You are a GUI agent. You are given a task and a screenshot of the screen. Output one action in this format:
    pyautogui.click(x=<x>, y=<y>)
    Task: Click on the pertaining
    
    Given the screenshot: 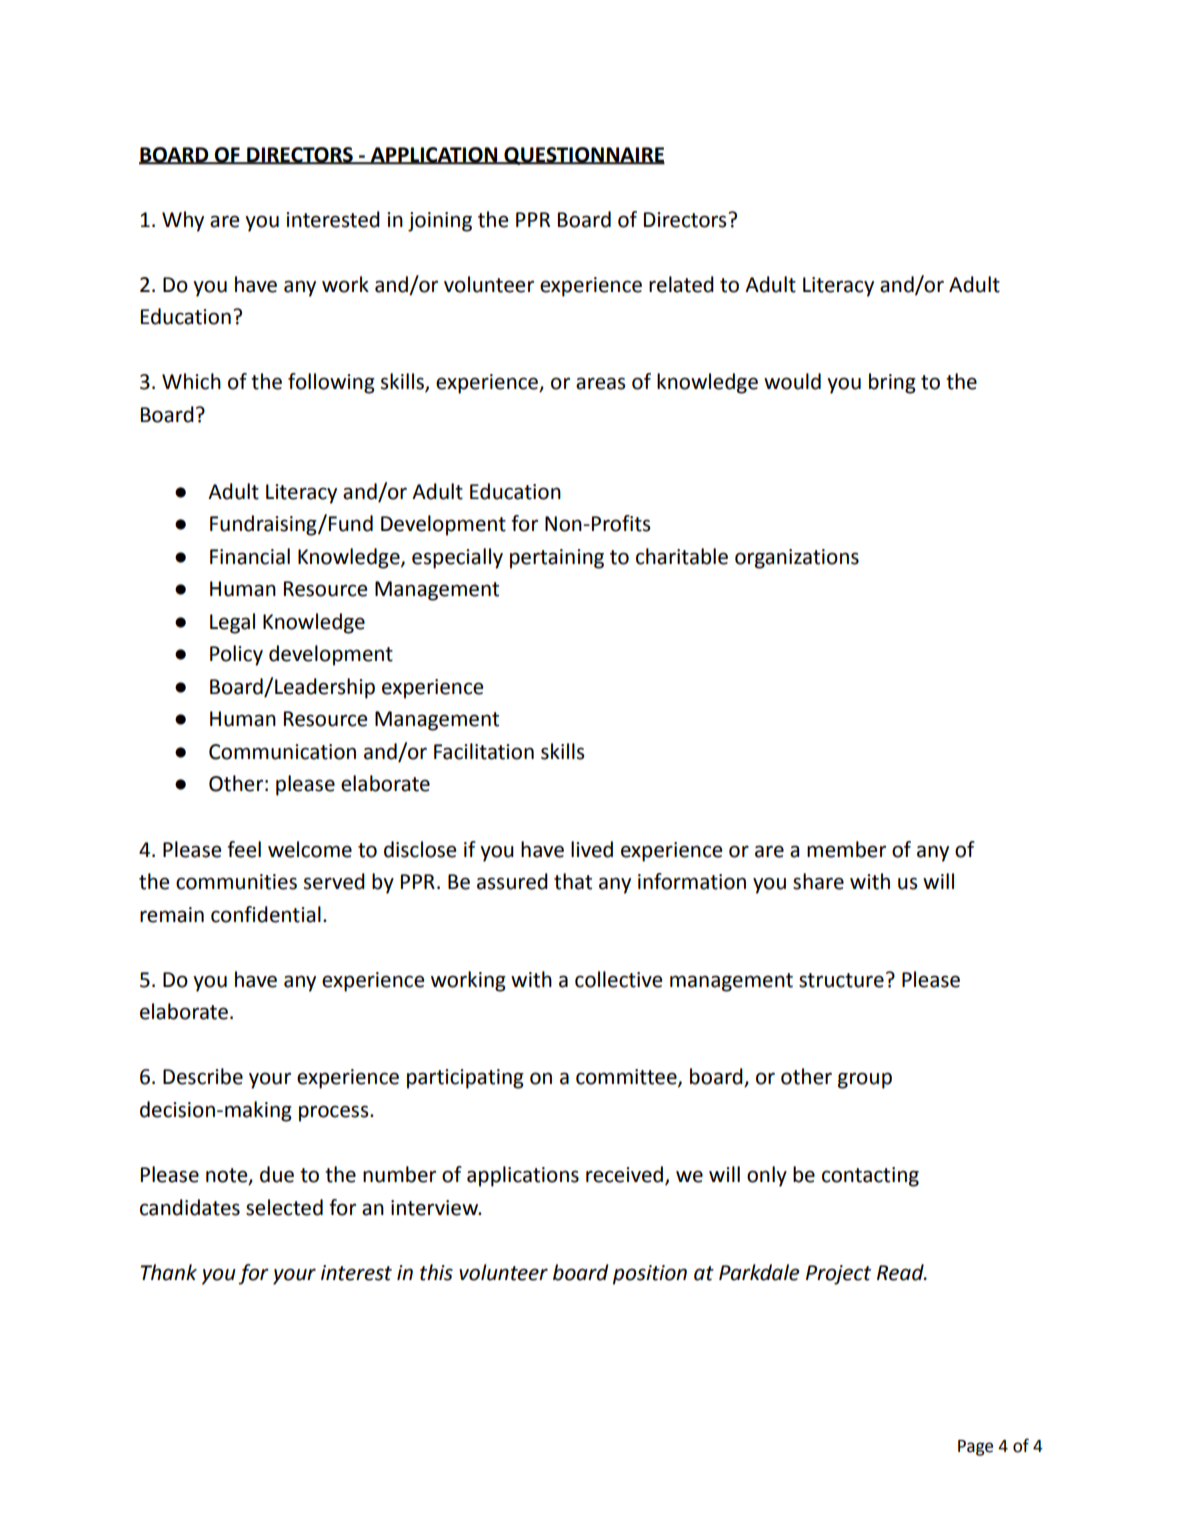 What is the action you would take?
    pyautogui.click(x=557, y=559)
